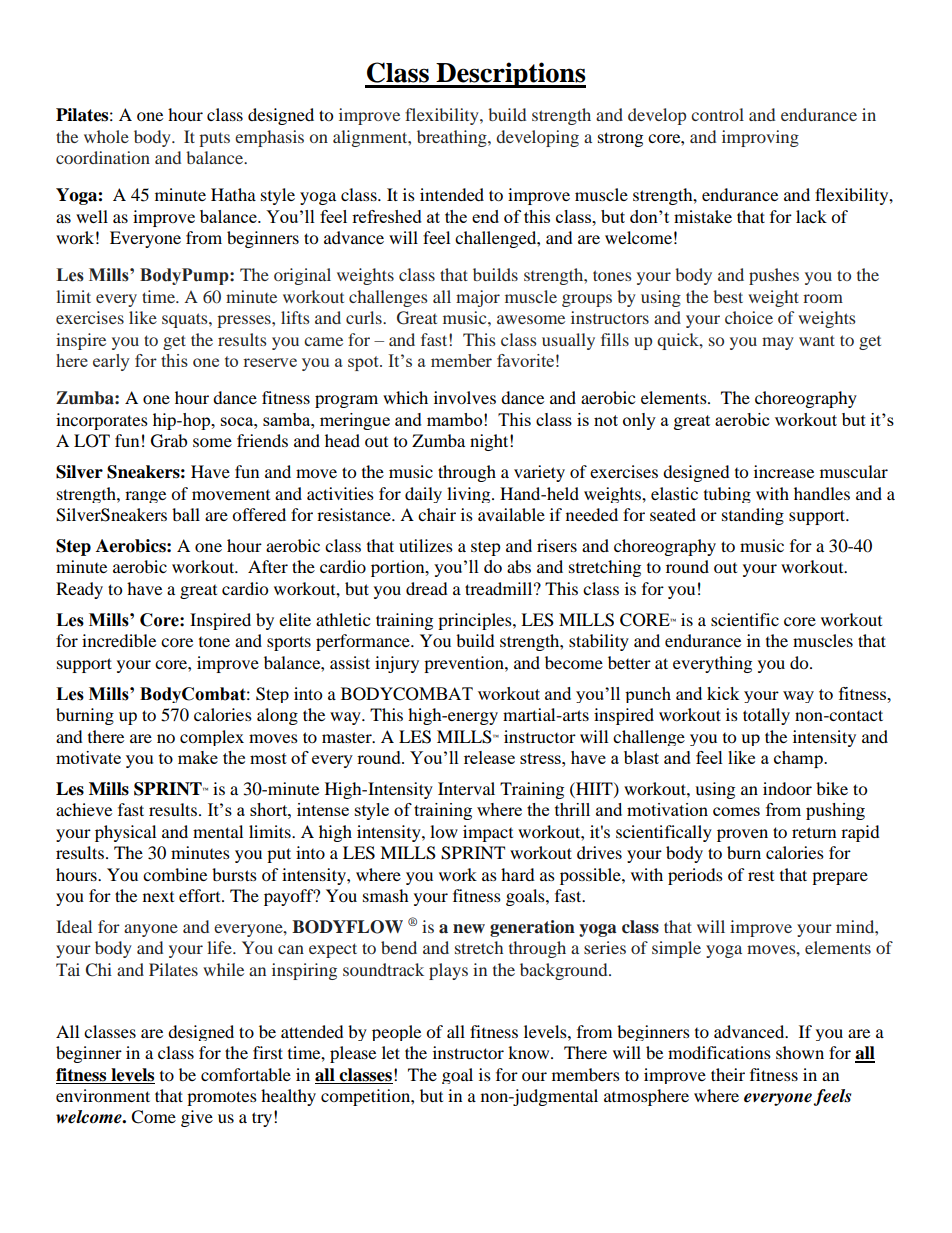 The width and height of the screenshot is (952, 1233). I want to click on improving, so click(760, 138).
